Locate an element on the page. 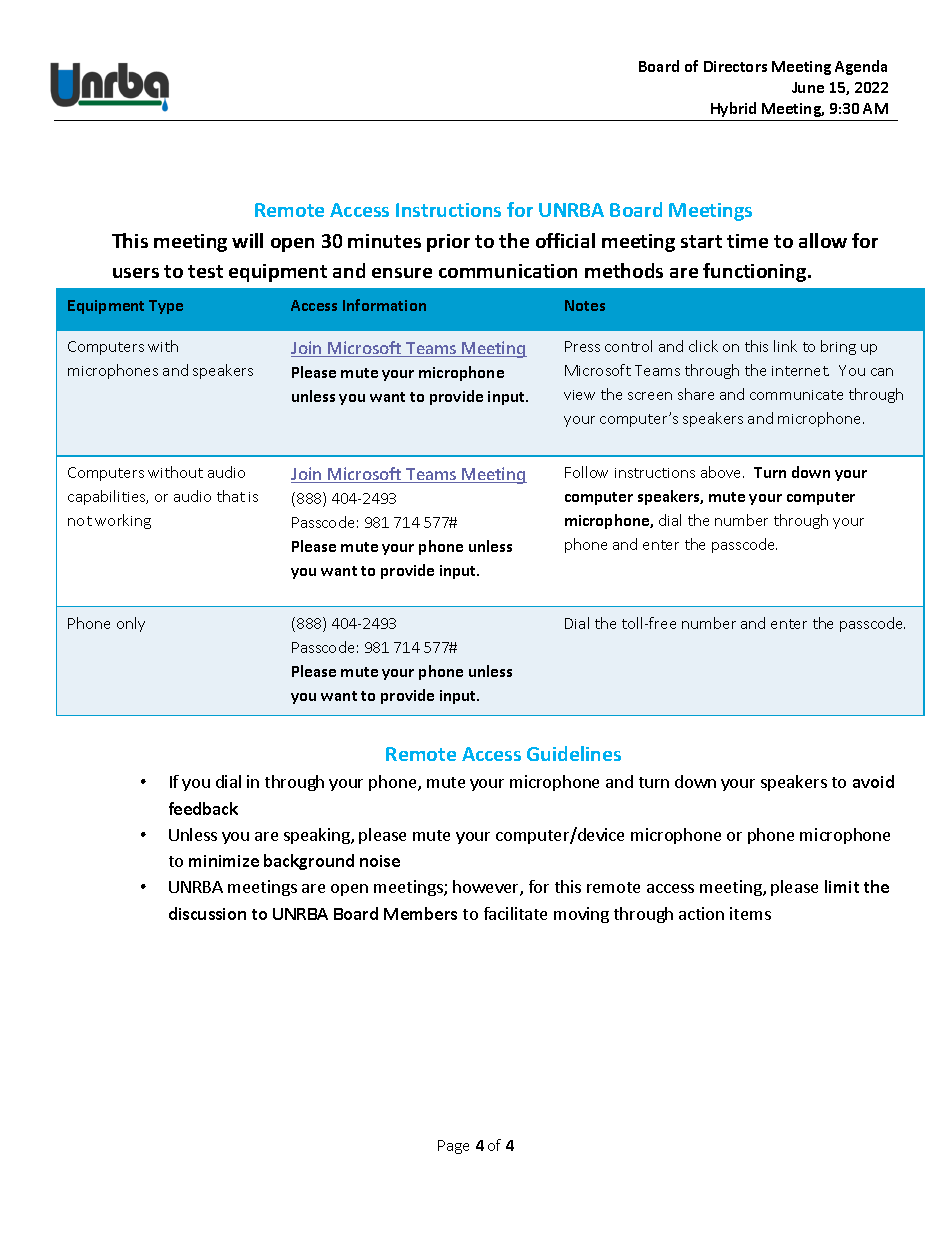 This page has width=952, height=1233. feedback is located at coordinates (203, 808).
